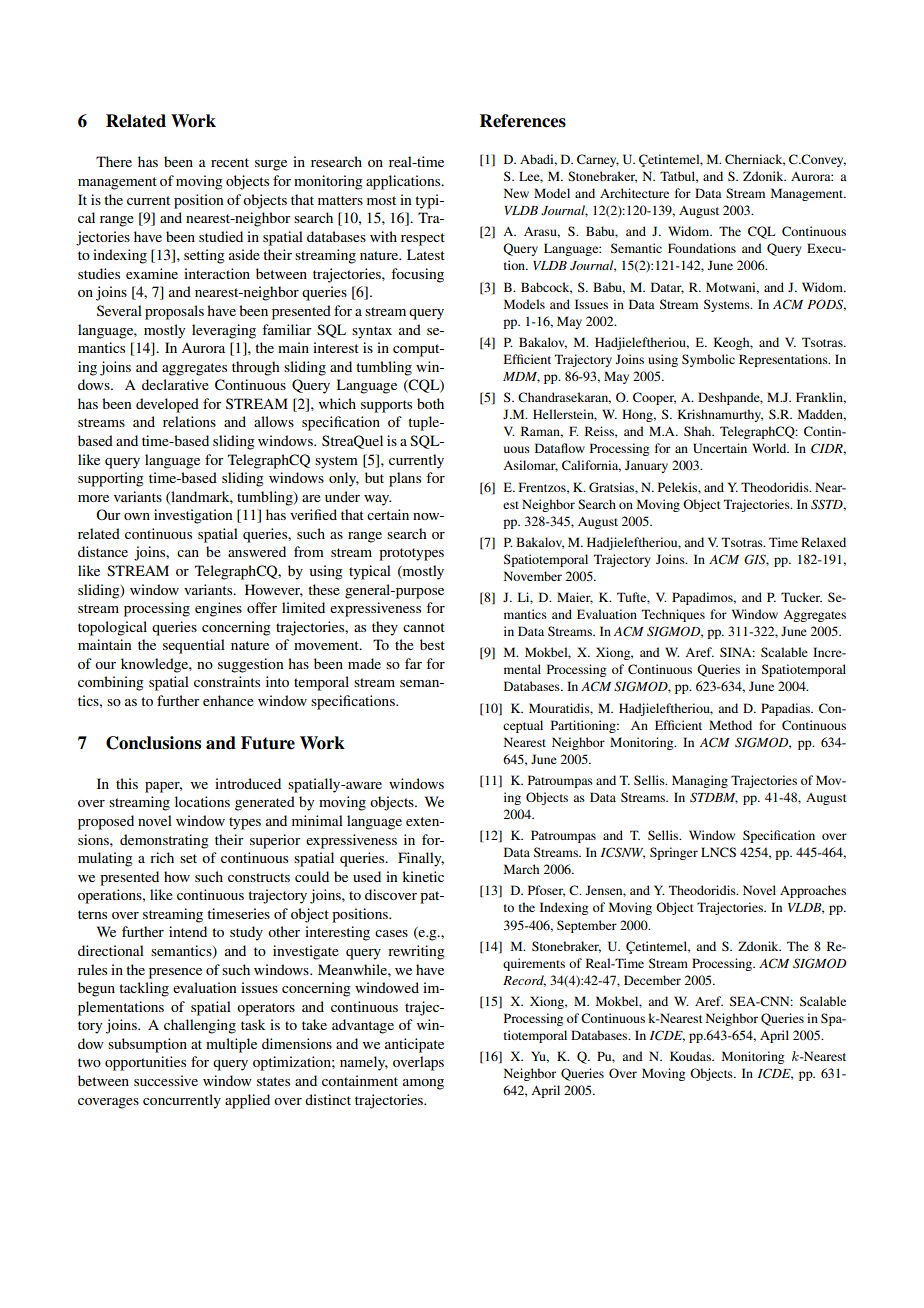  What do you see at coordinates (673, 615) in the screenshot?
I see `Techniques` at bounding box center [673, 615].
